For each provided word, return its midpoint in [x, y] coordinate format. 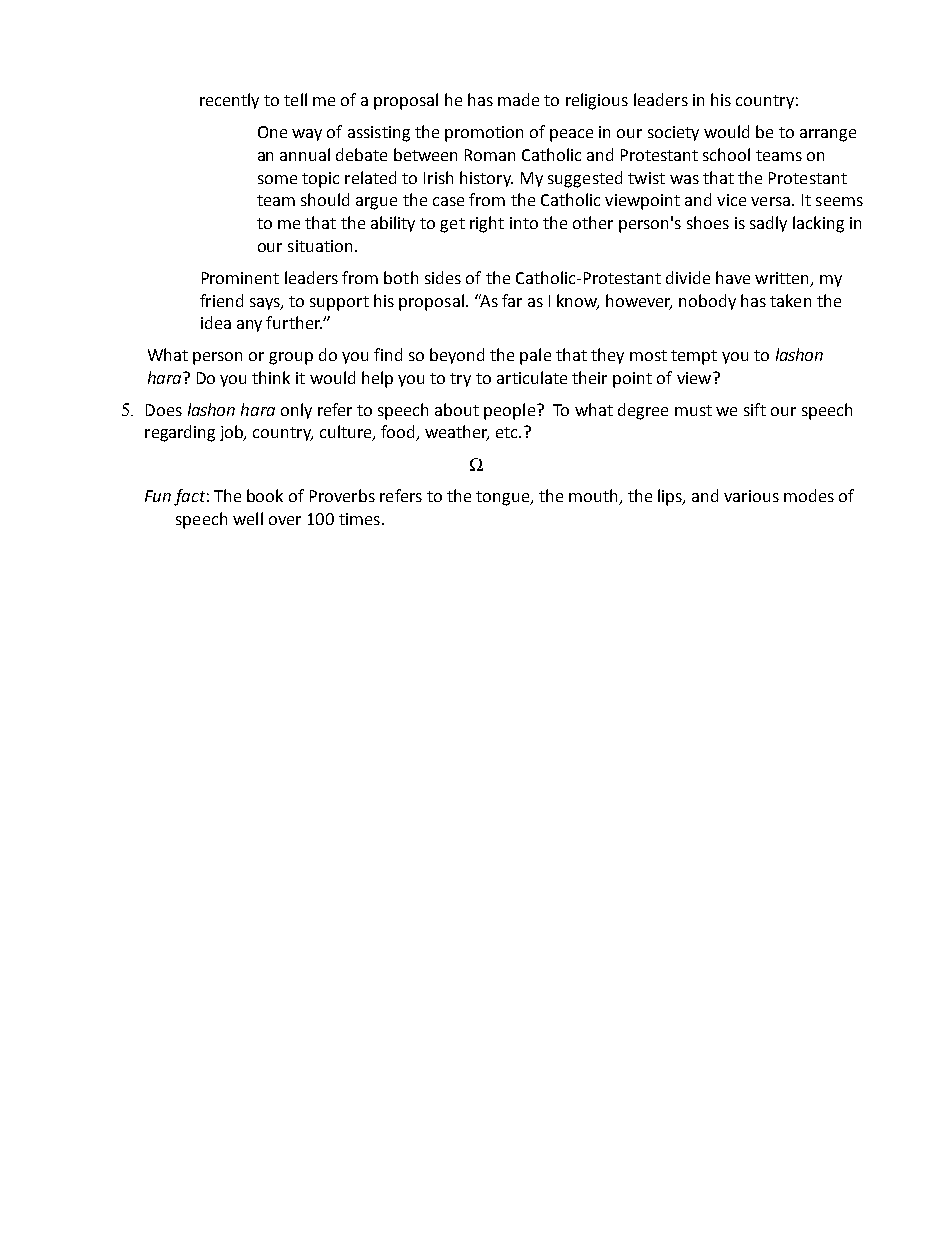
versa [770, 201]
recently [229, 101]
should [325, 199]
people [511, 411]
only [296, 411]
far [512, 300]
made [518, 99]
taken [790, 300]
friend [221, 300]
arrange [828, 135]
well [248, 518]
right [487, 224]
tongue [504, 498]
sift [755, 409]
